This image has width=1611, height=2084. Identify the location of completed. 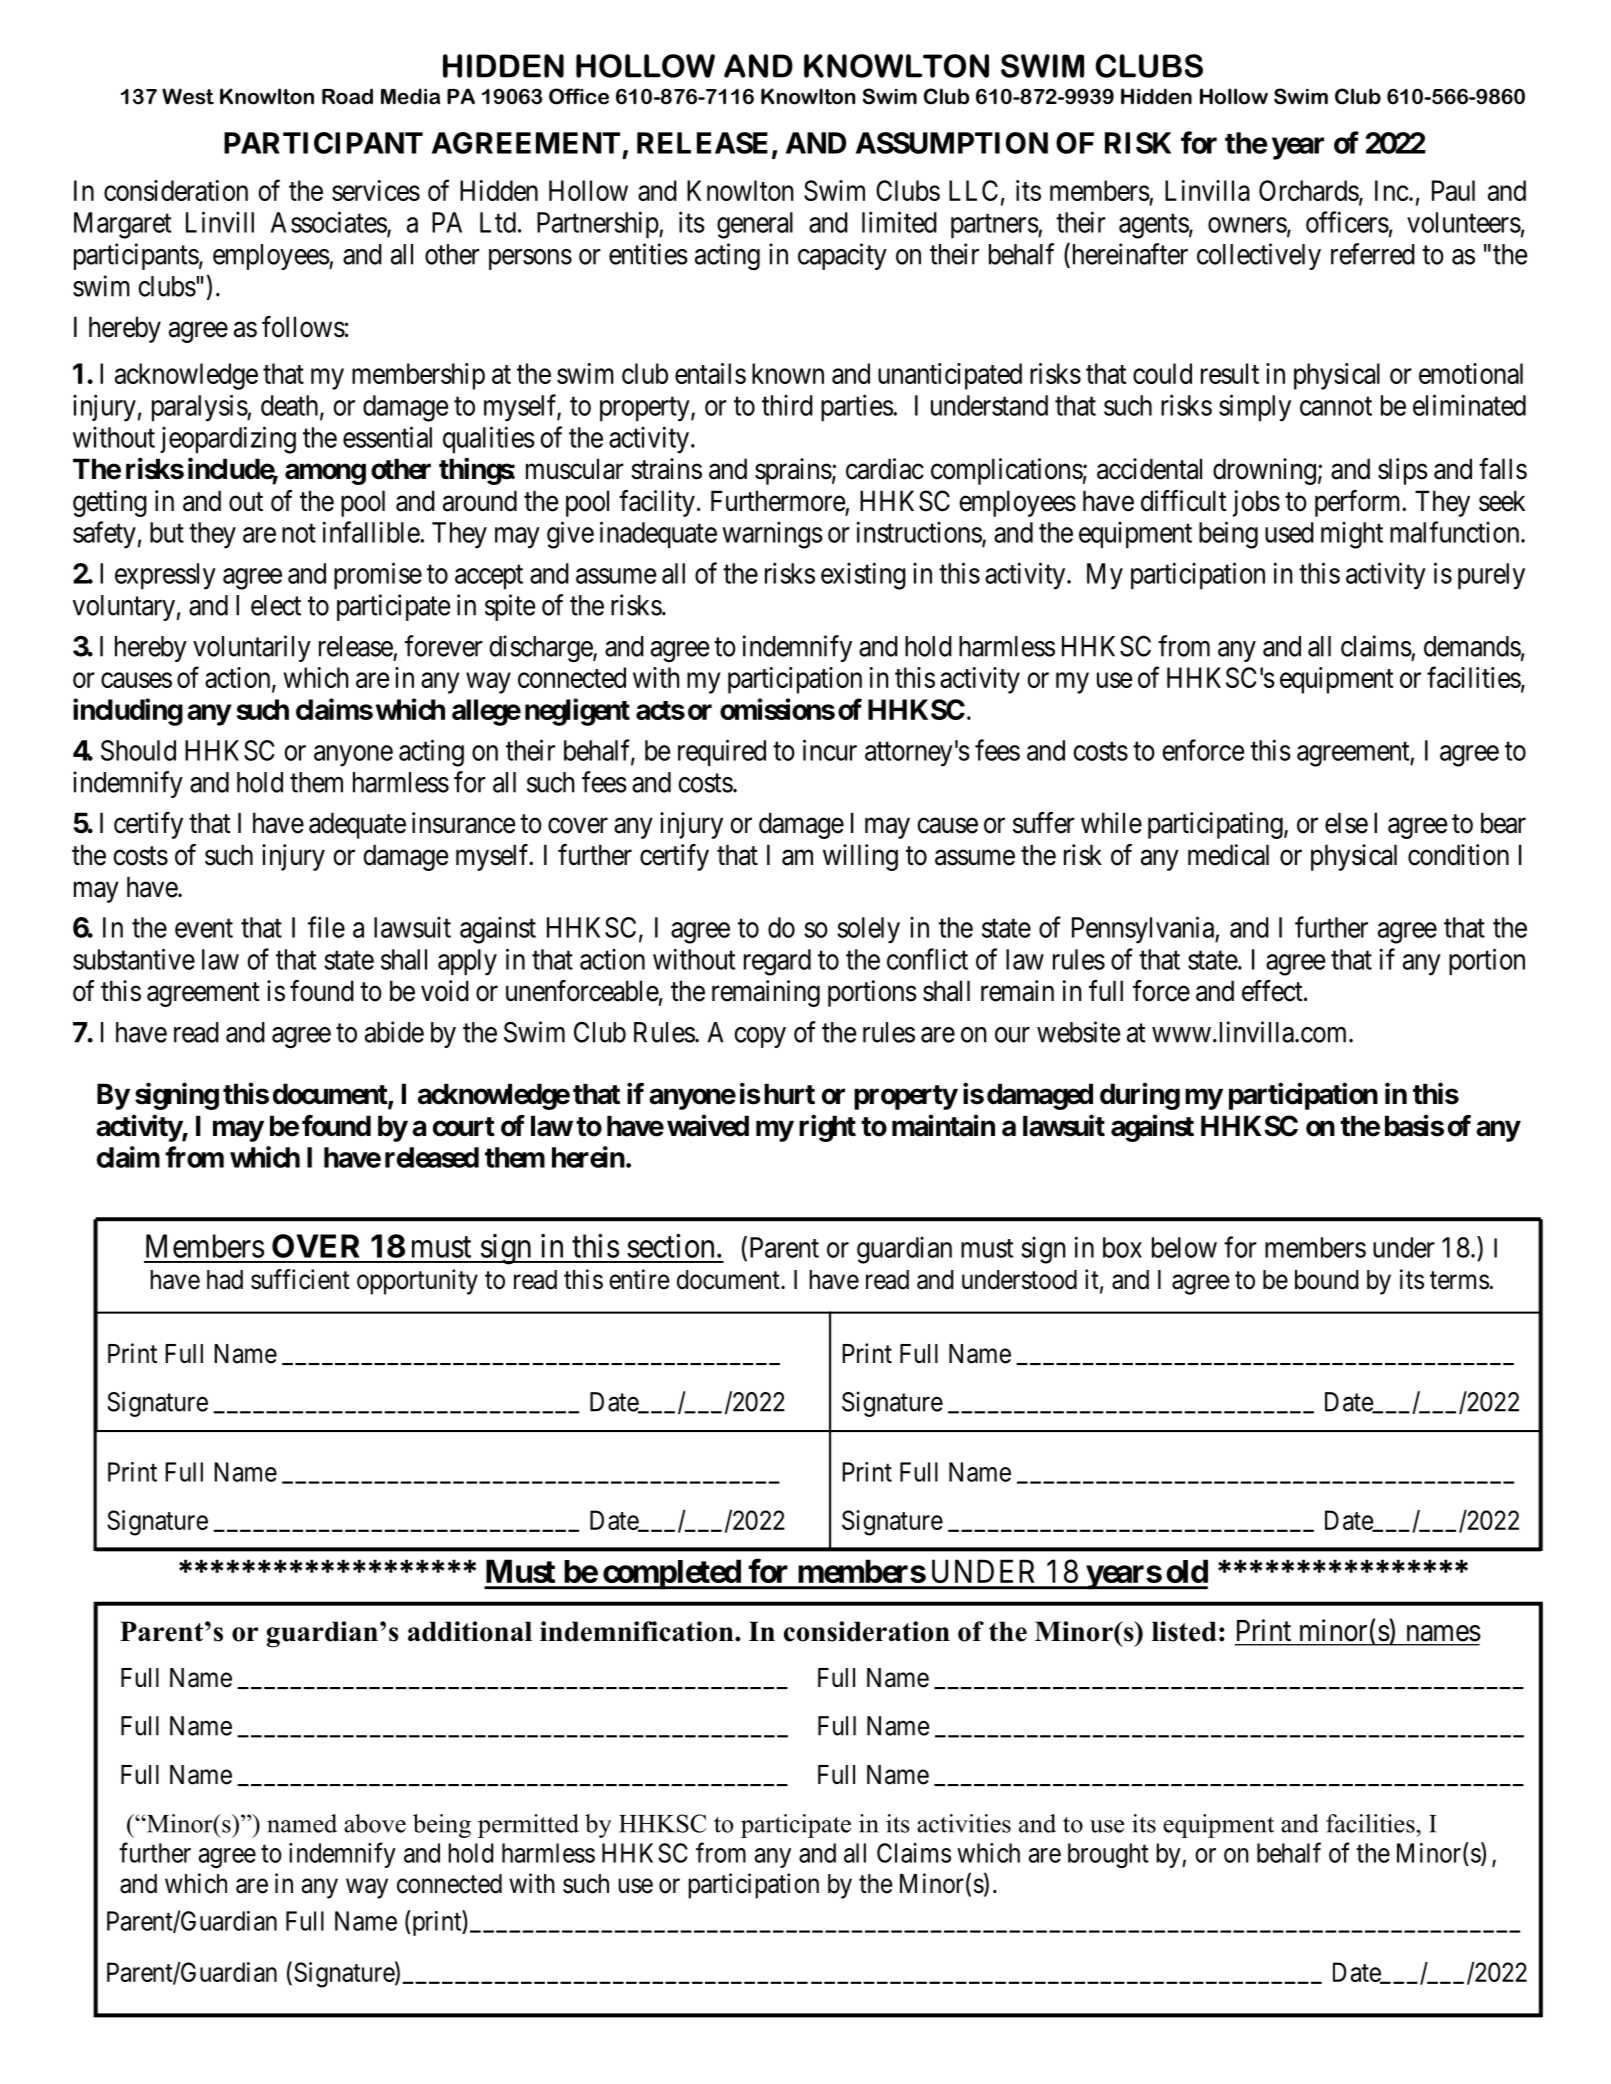
(671, 1574).
